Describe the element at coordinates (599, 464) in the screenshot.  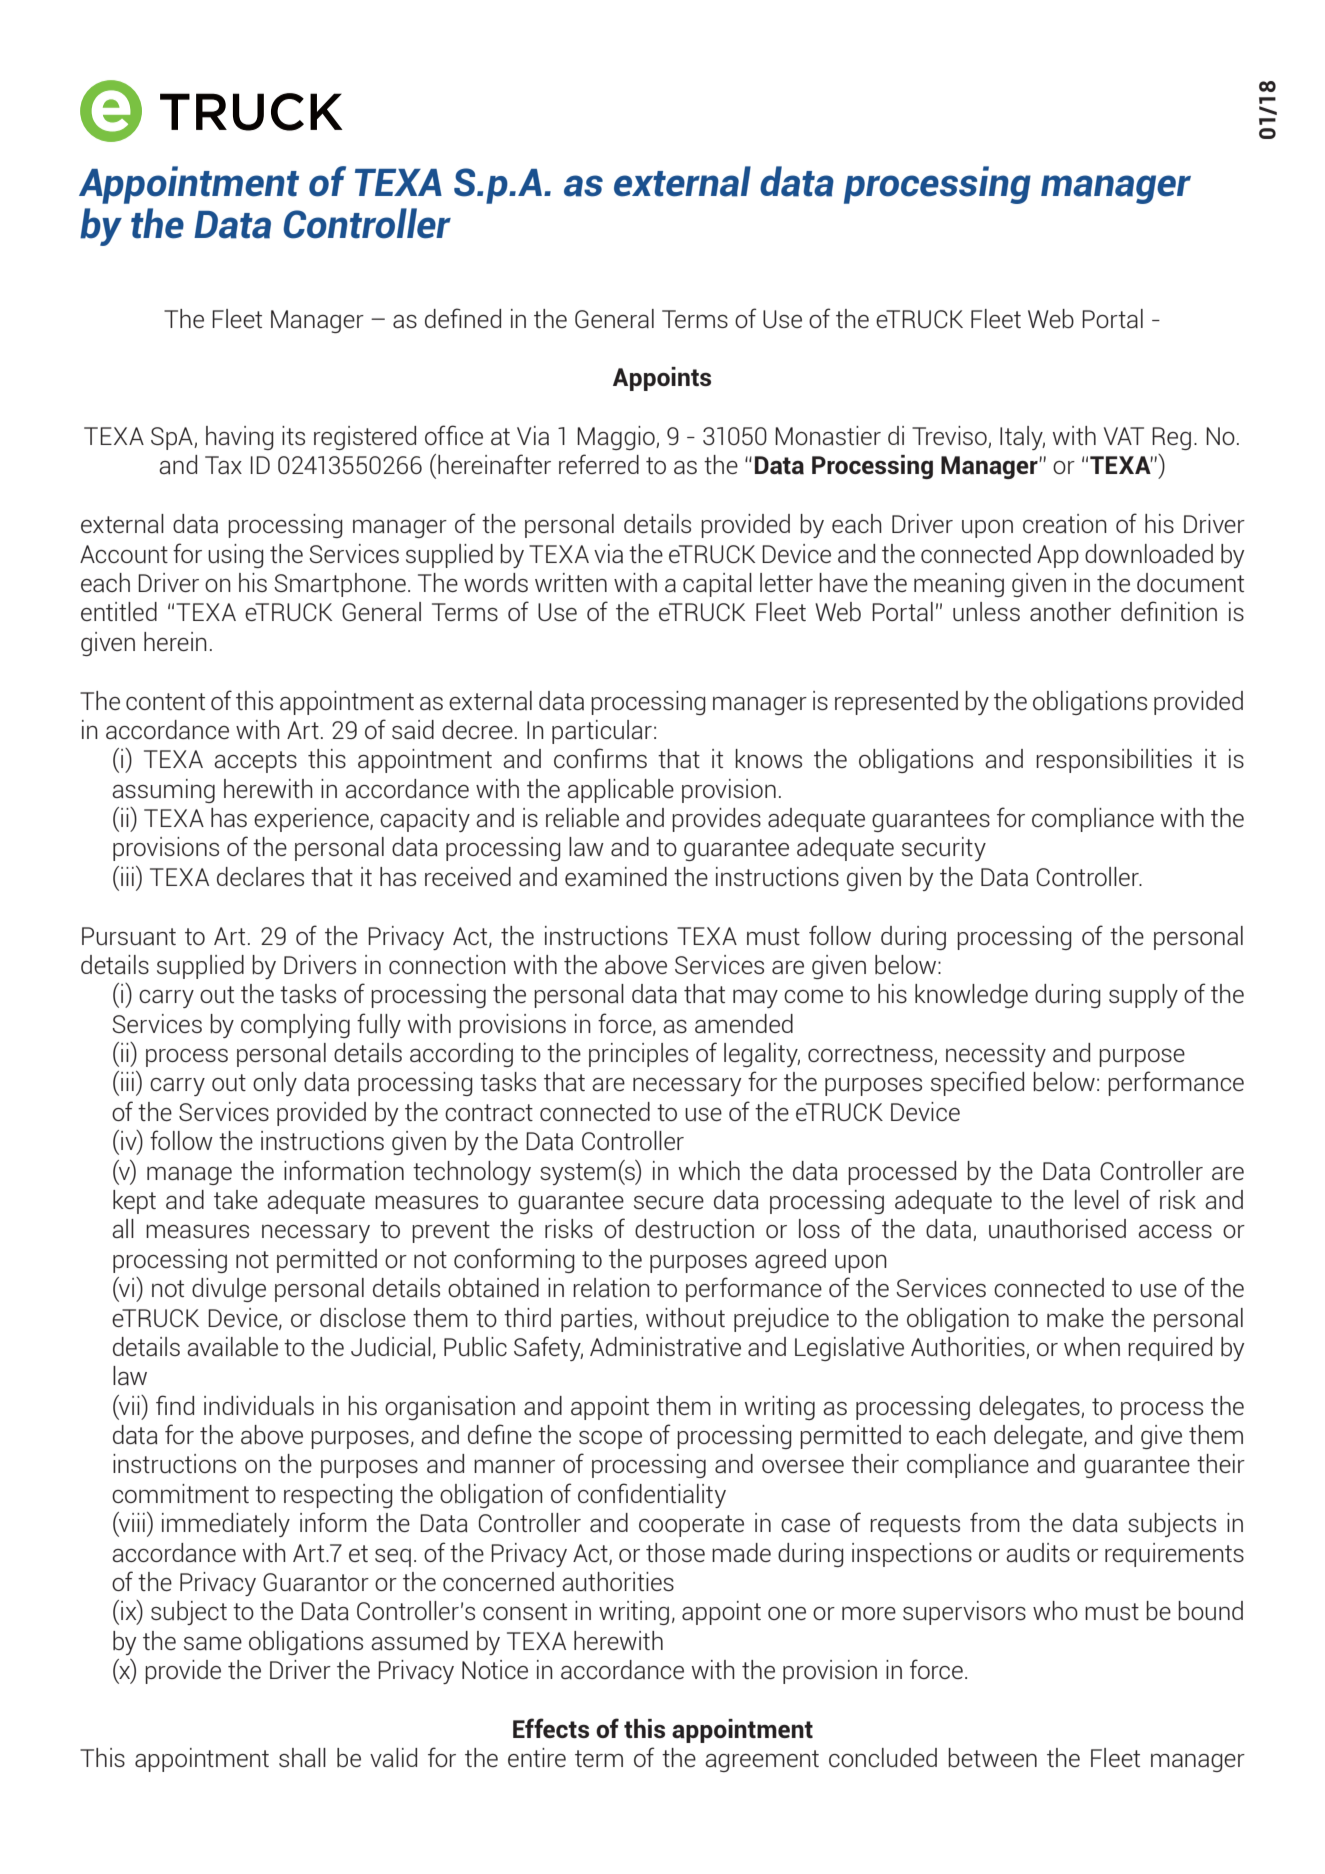
I see `referred` at that location.
